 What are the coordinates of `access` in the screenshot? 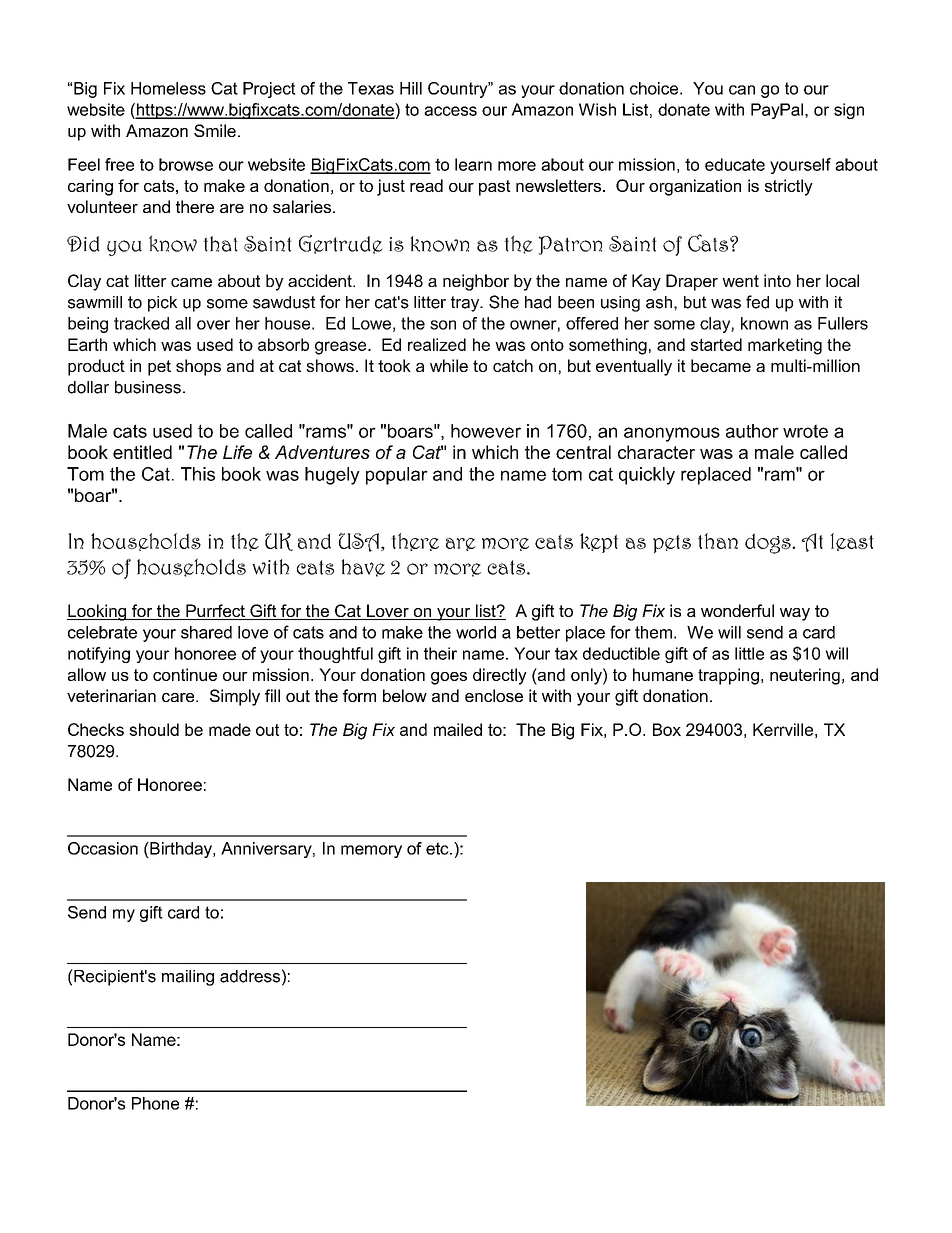 It's located at (450, 111).
